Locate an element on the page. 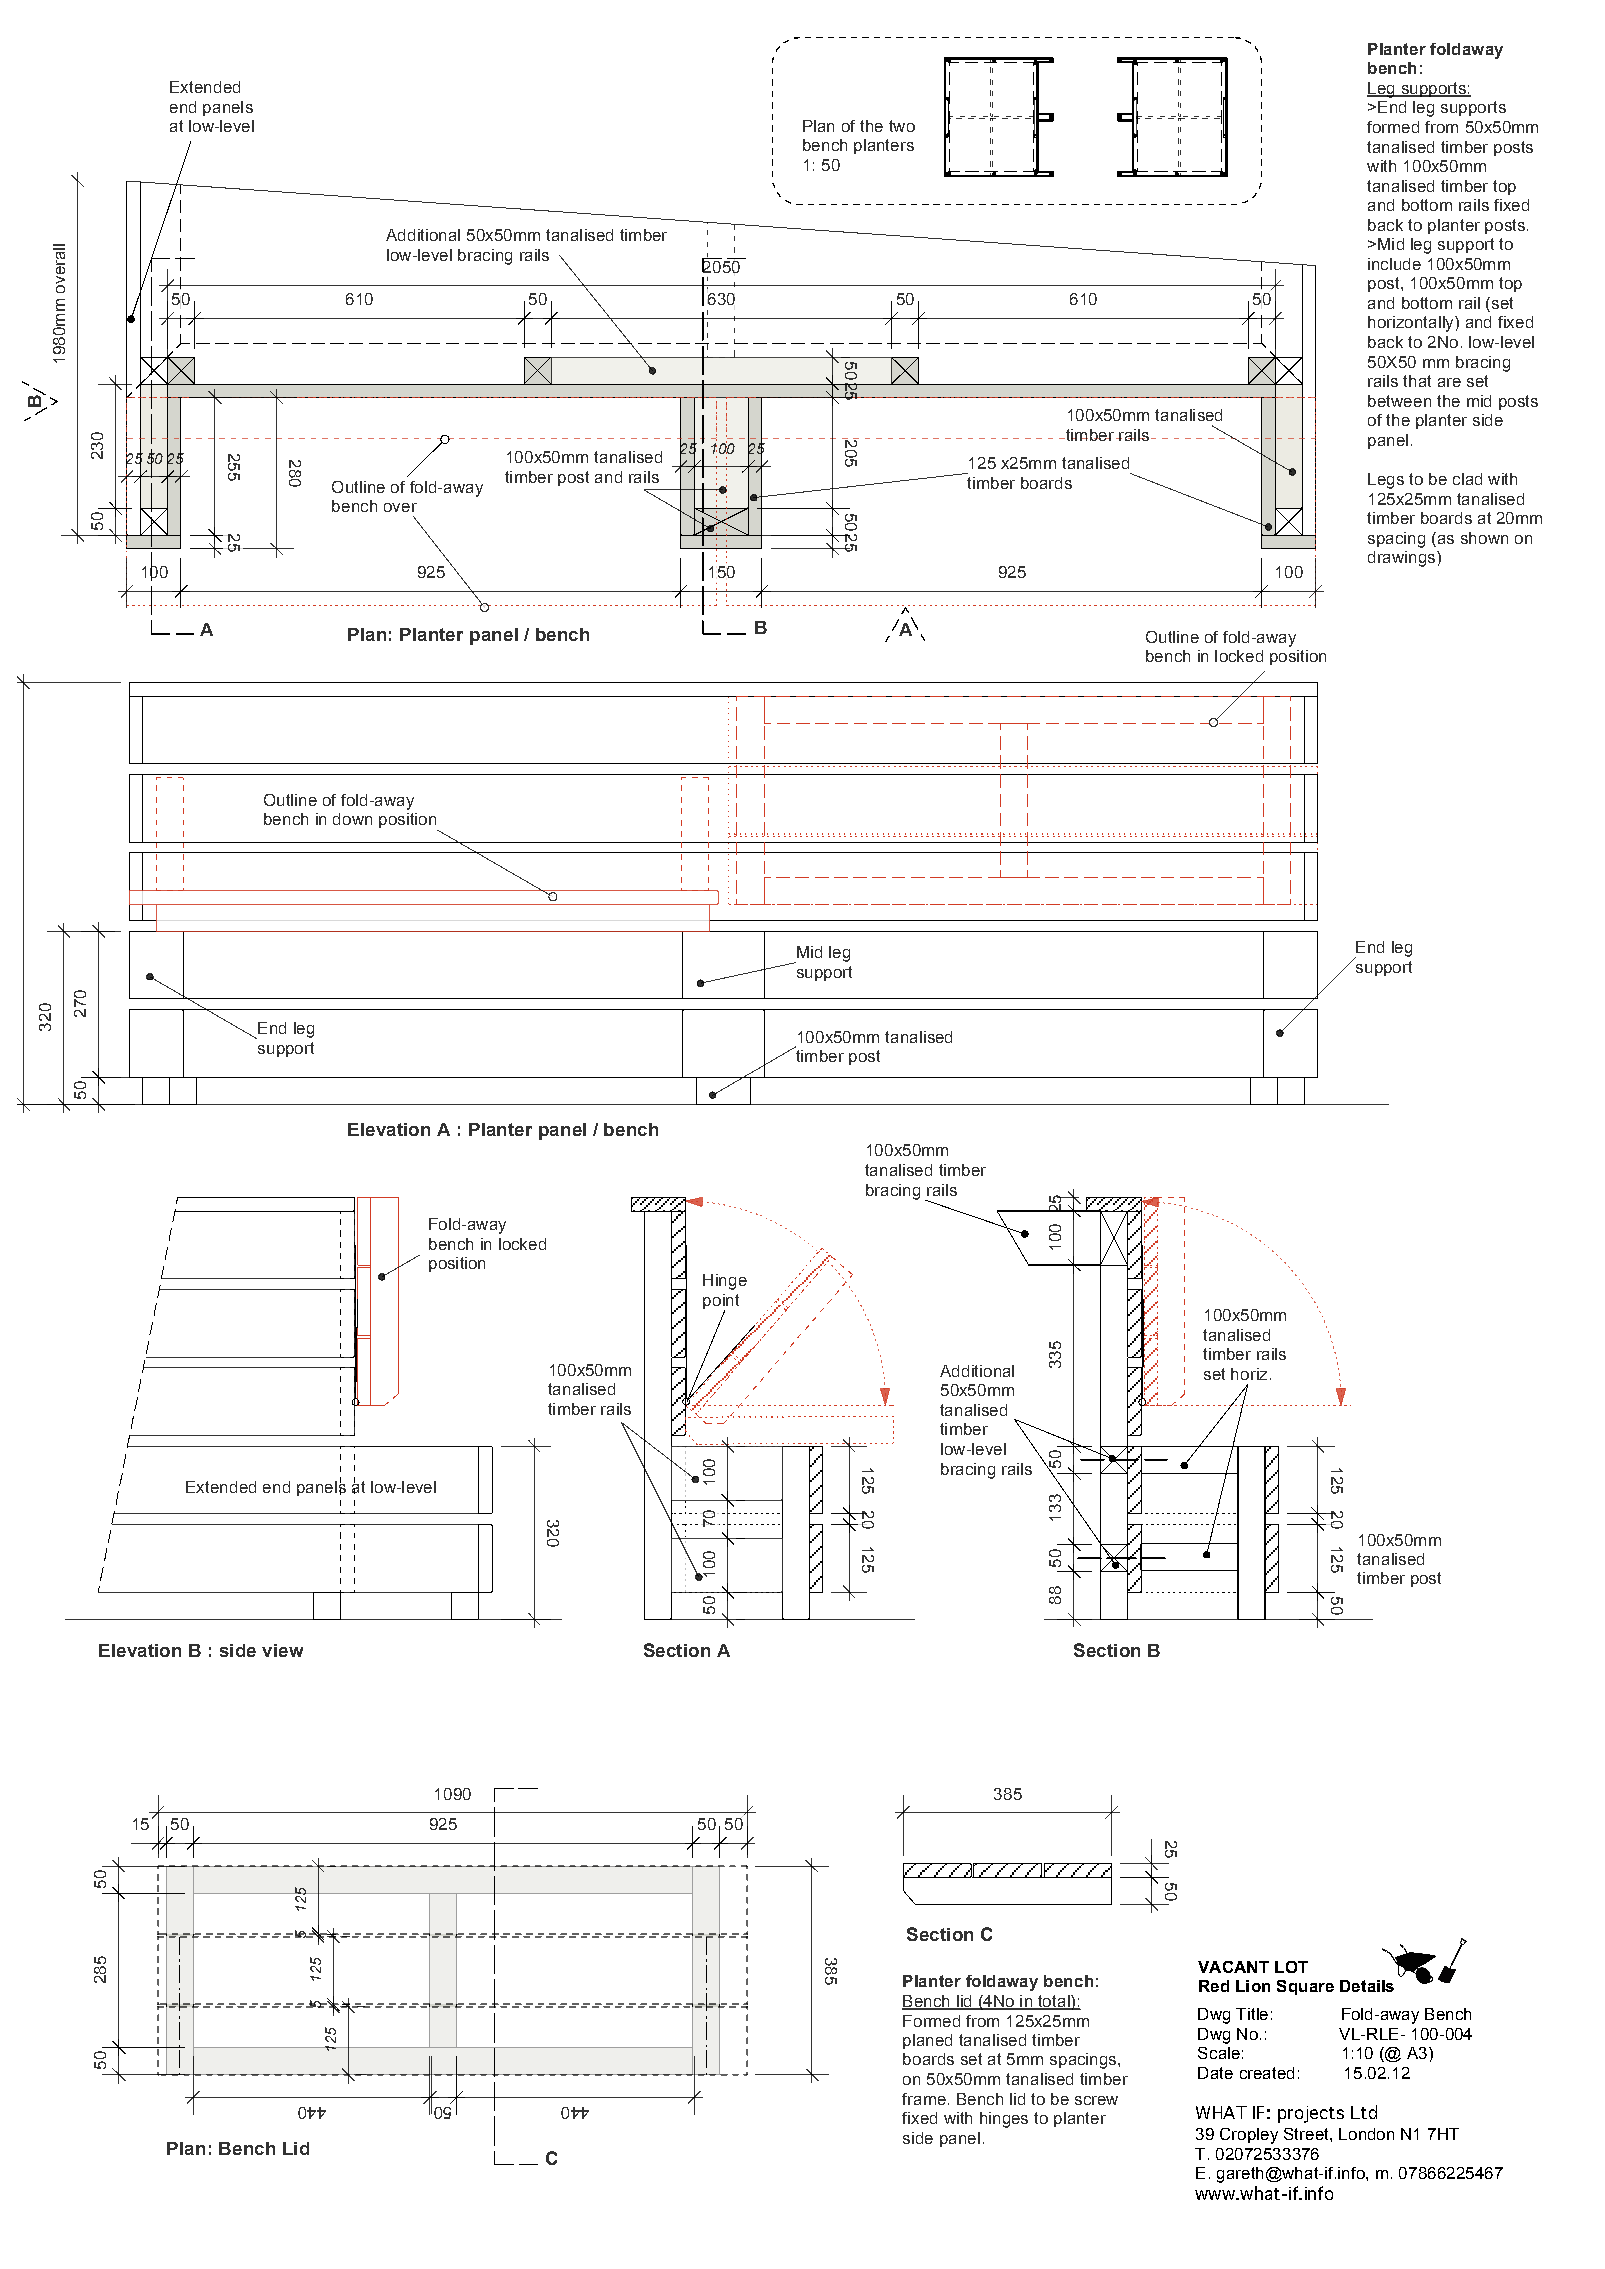 This image has width=1605, height=2269. VACANT is located at coordinates (1233, 1967).
